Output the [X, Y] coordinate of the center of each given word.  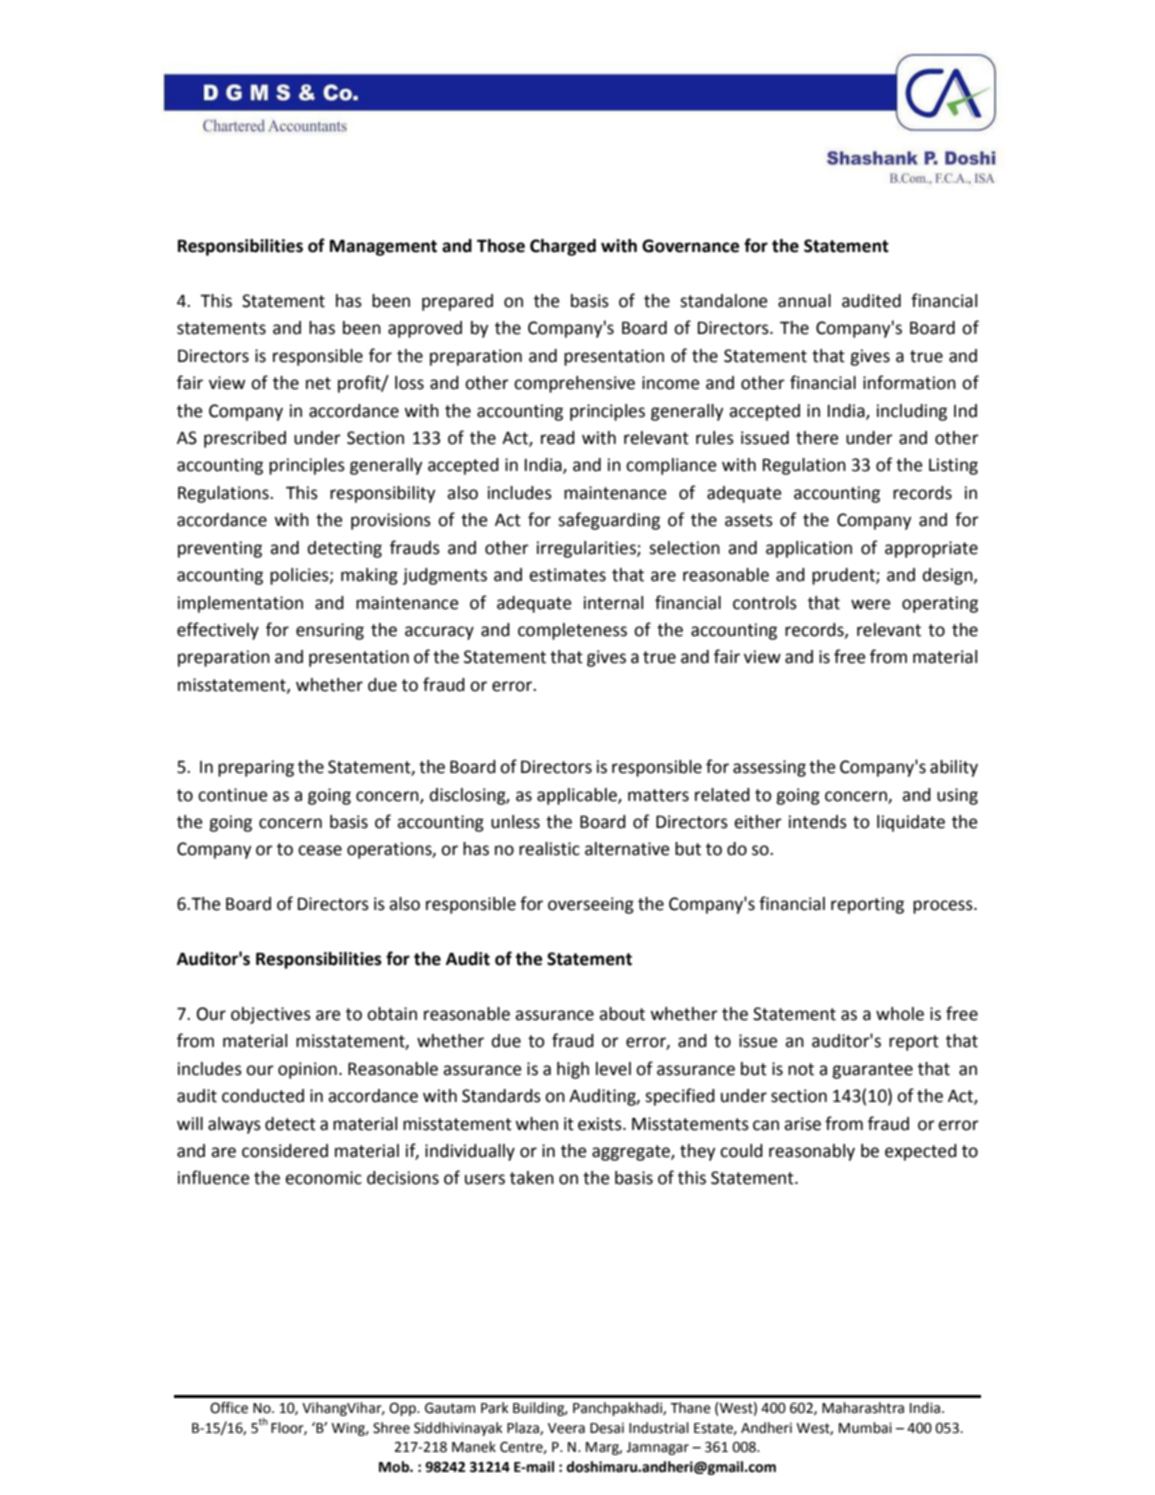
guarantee [872, 1071]
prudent [844, 576]
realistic [549, 849]
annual [804, 301]
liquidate [911, 823]
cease [320, 850]
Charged [563, 247]
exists [601, 1124]
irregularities [587, 549]
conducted [263, 1096]
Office [229, 1408]
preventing [220, 549]
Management [383, 247]
